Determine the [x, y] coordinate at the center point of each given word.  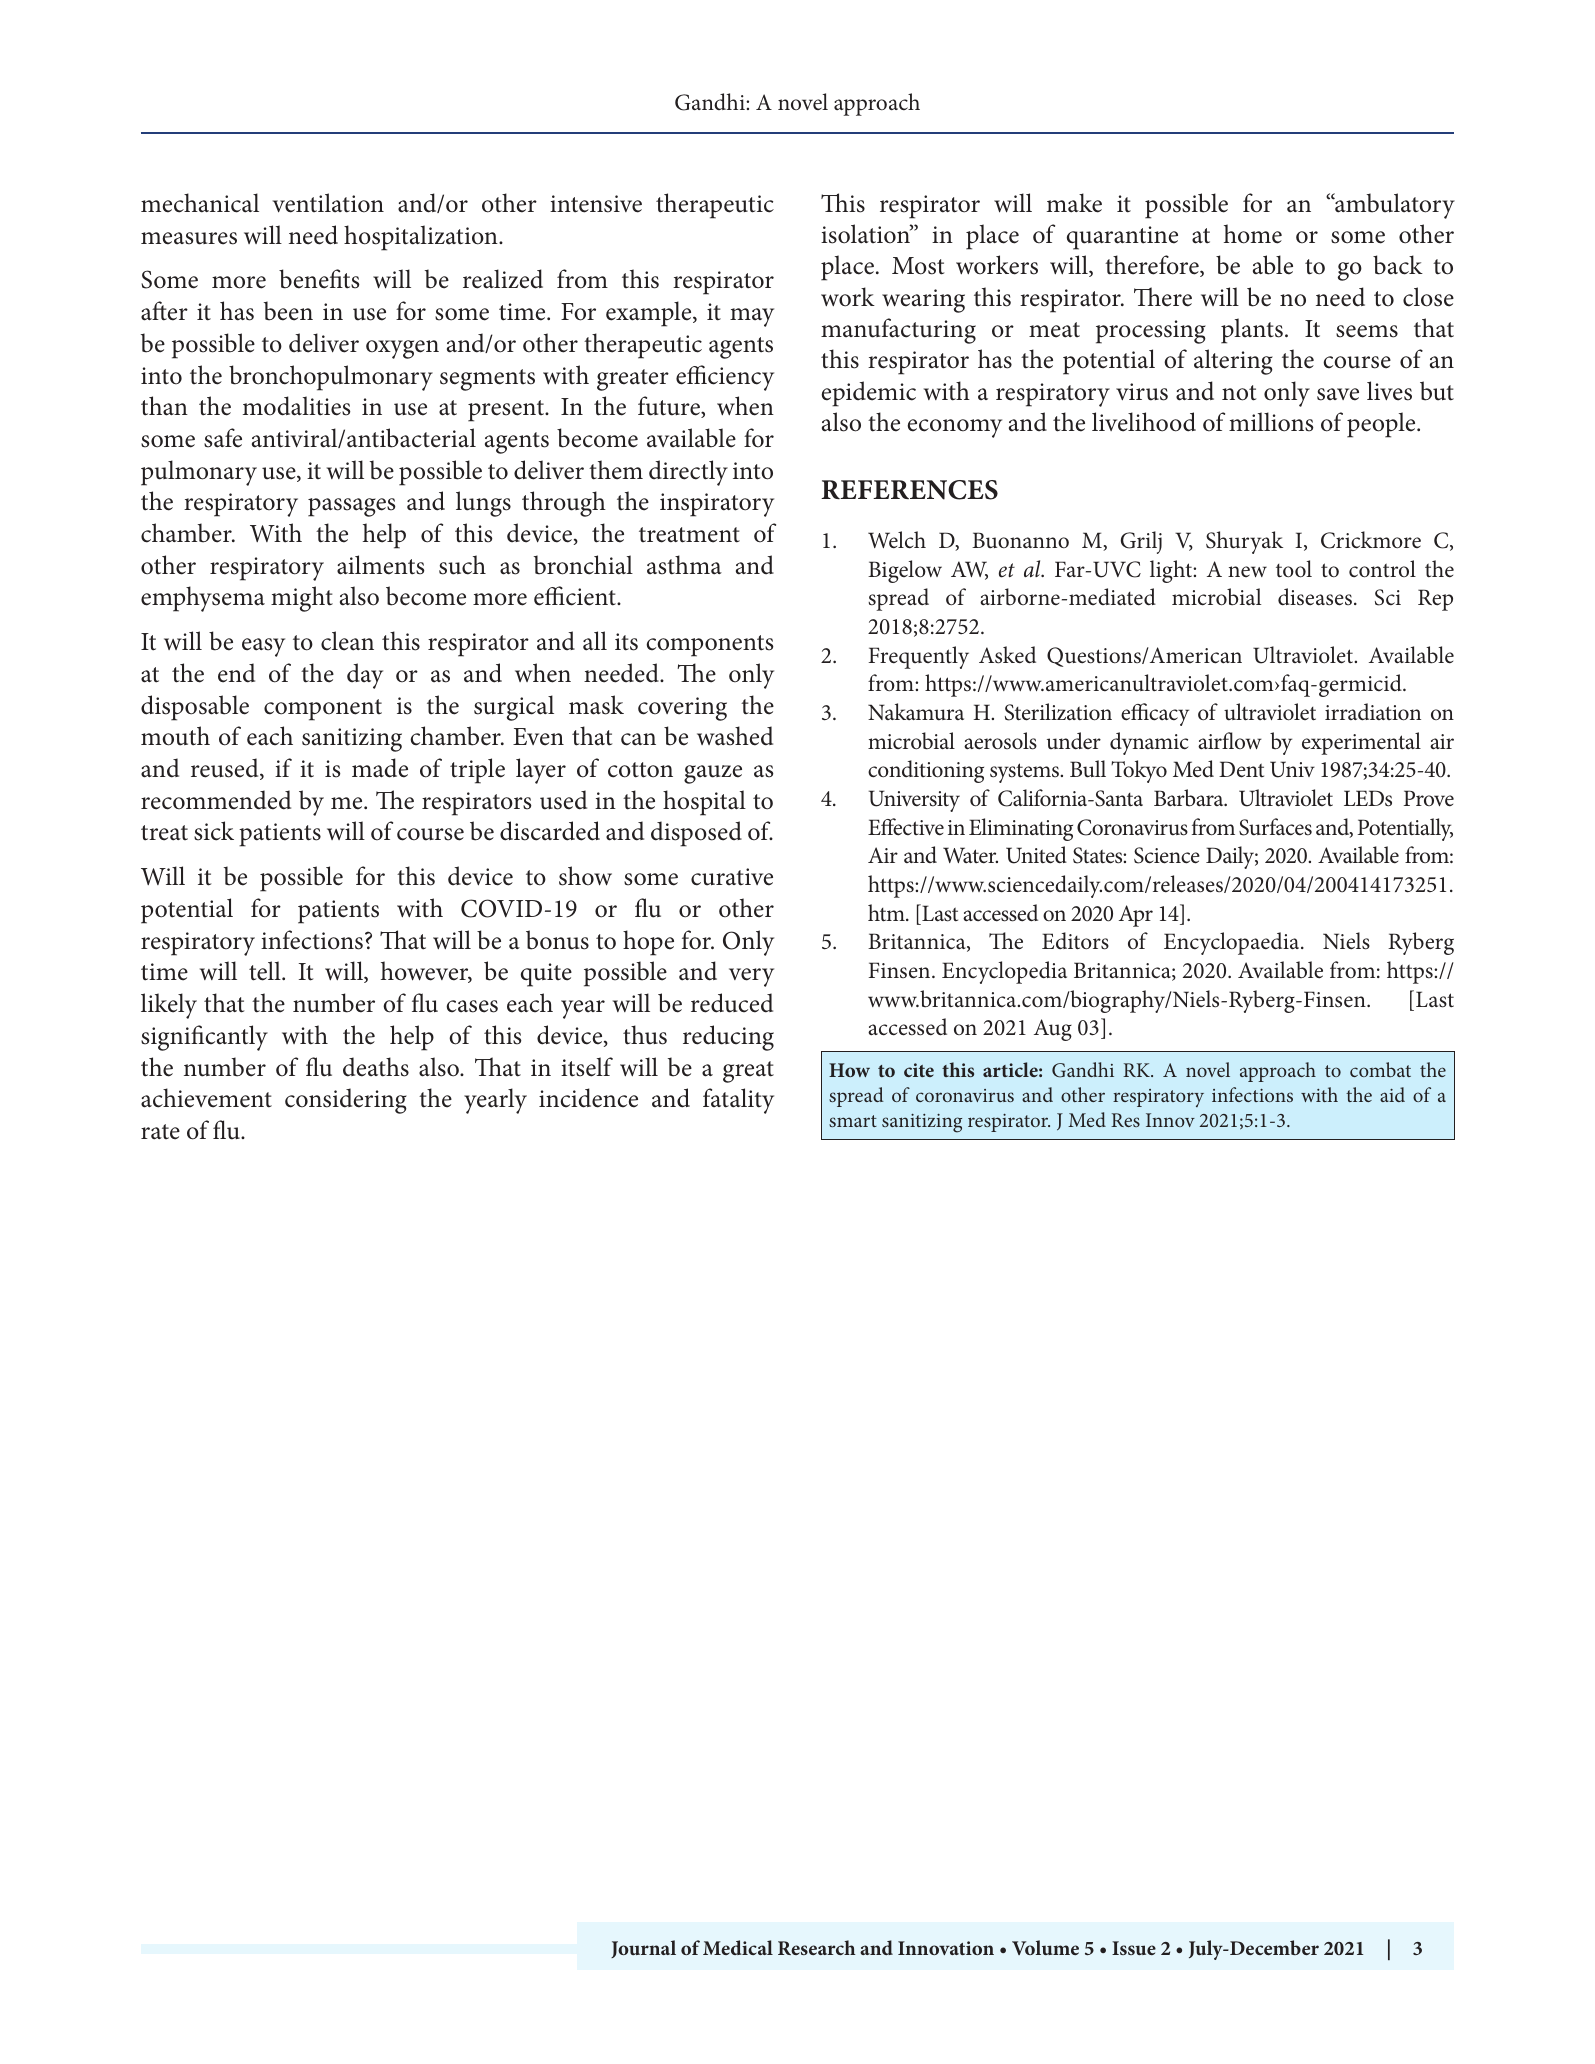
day [365, 676]
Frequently [919, 657]
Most [918, 266]
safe [223, 438]
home [1253, 234]
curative [732, 877]
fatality [738, 1101]
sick [214, 831]
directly [688, 473]
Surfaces [1275, 827]
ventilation [328, 203]
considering [346, 1101]
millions [1271, 422]
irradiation [1373, 712]
